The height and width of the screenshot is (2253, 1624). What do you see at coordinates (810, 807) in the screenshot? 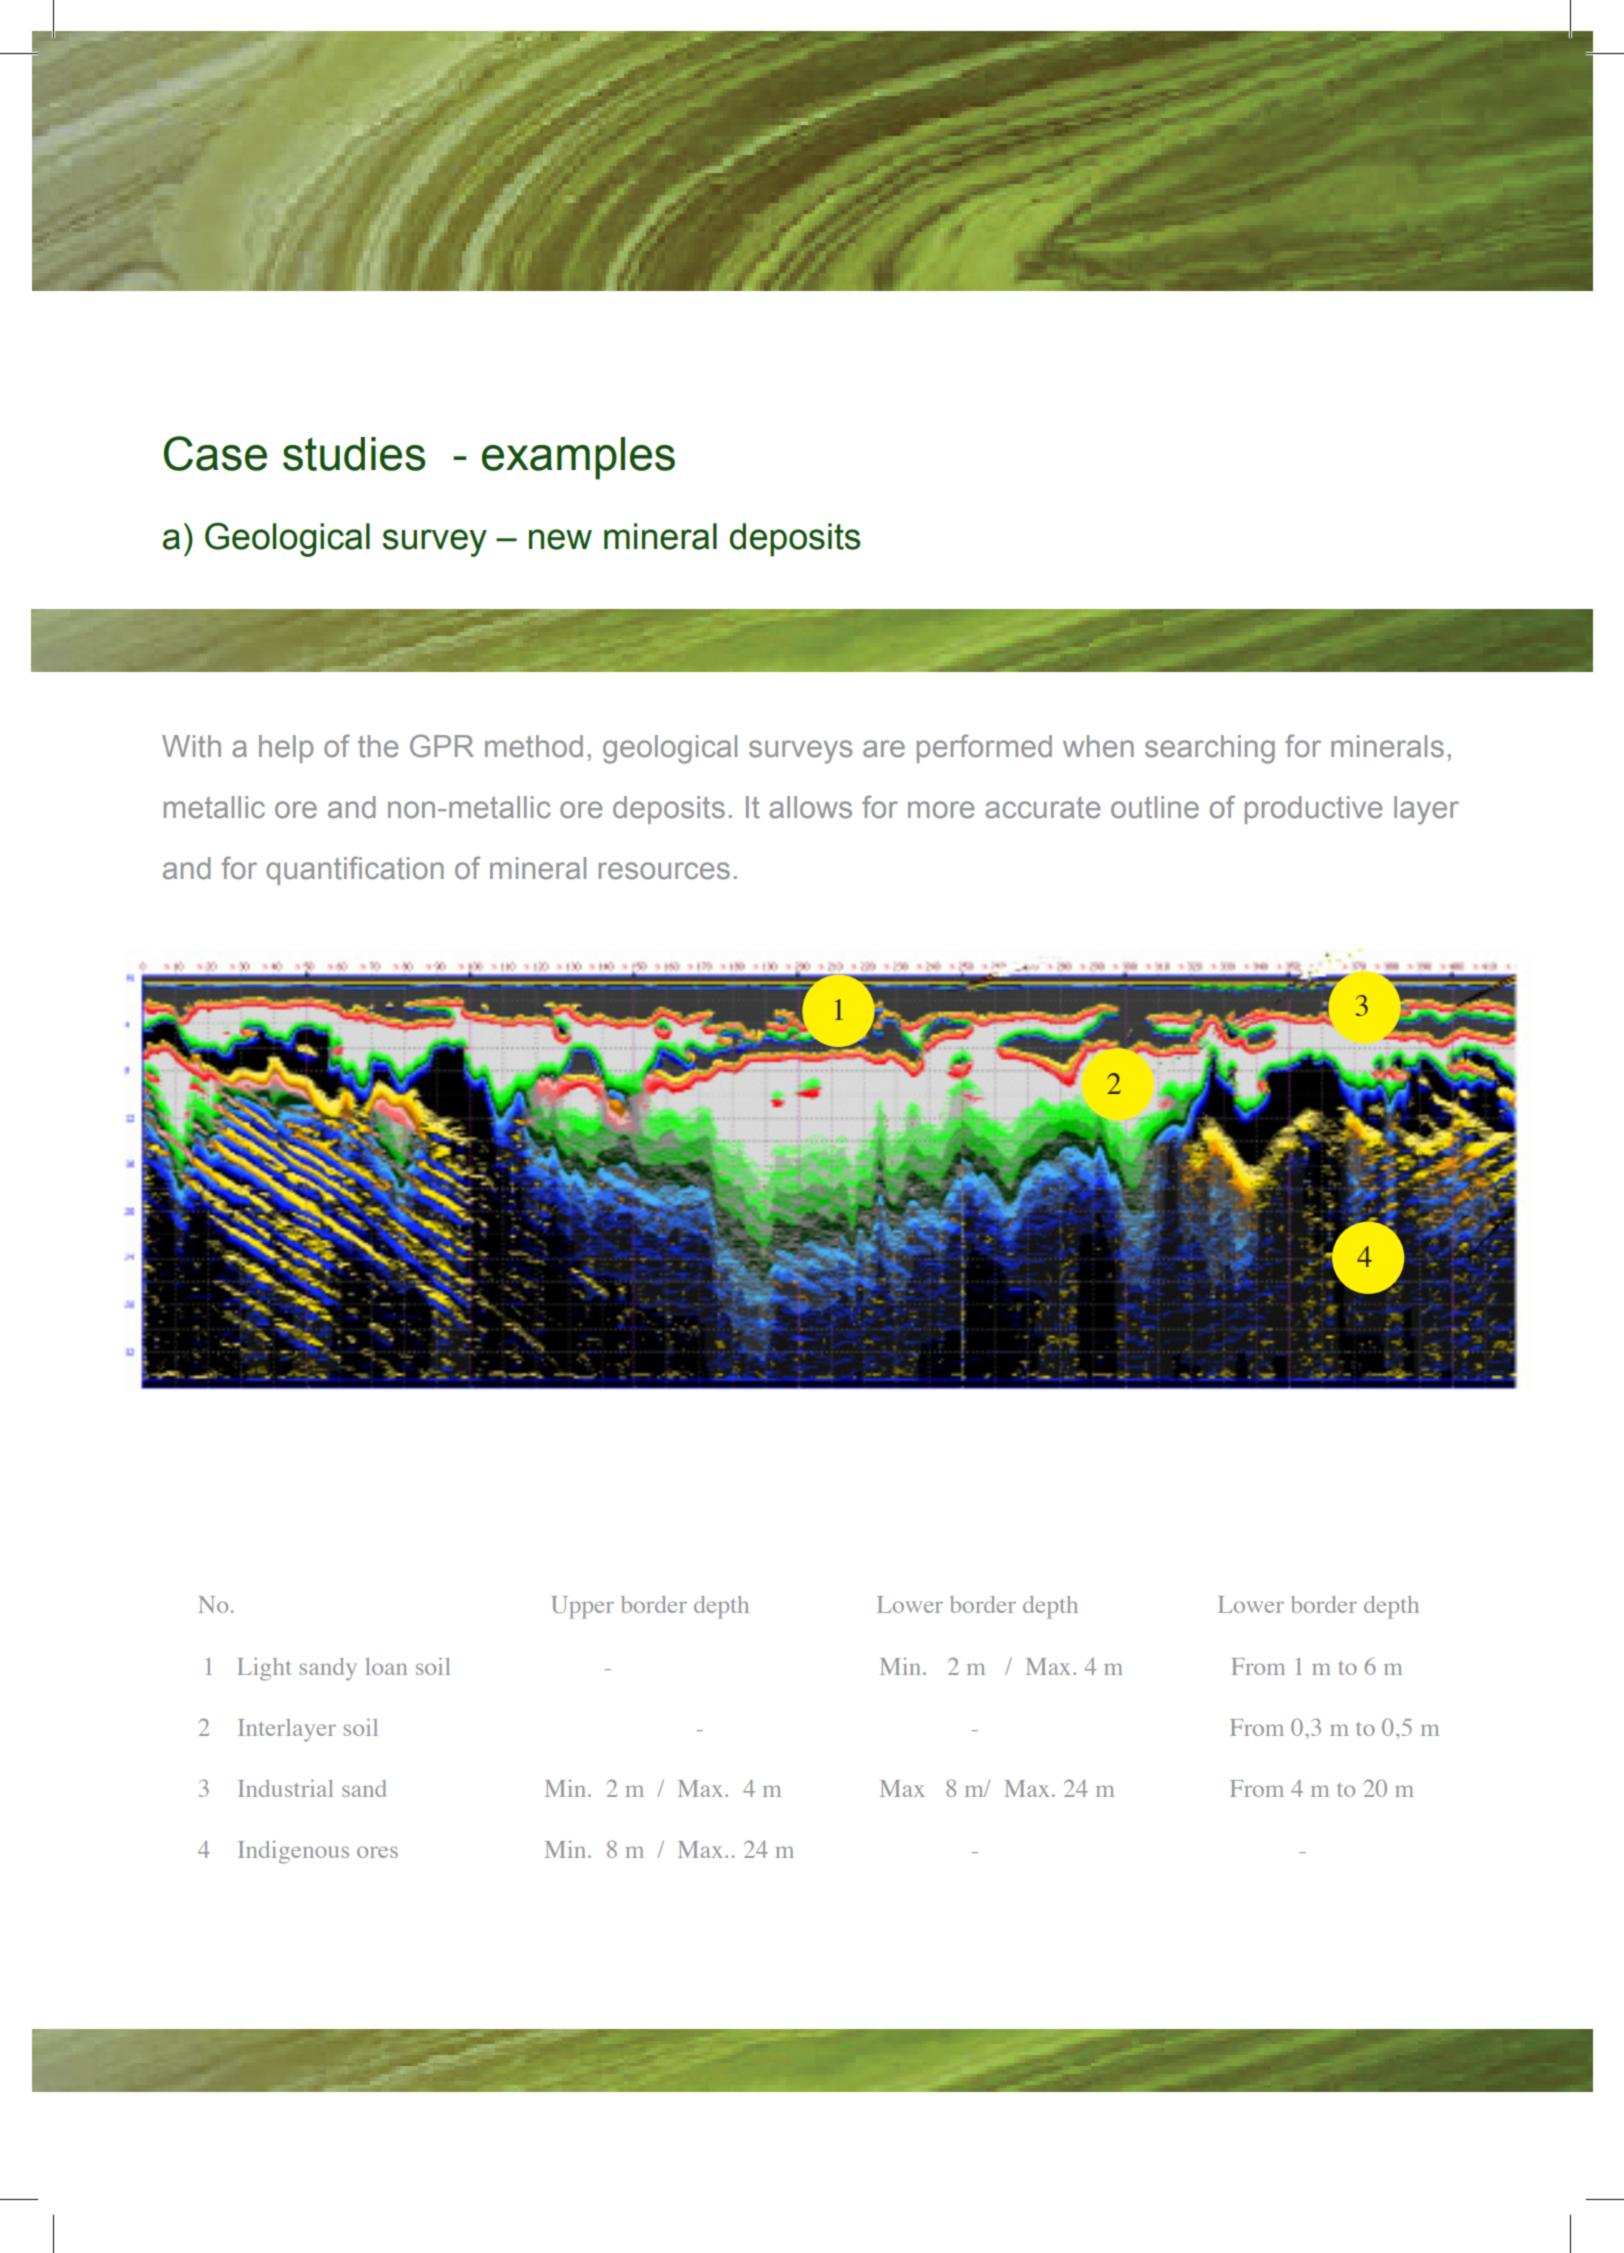
I see `allows` at bounding box center [810, 807].
